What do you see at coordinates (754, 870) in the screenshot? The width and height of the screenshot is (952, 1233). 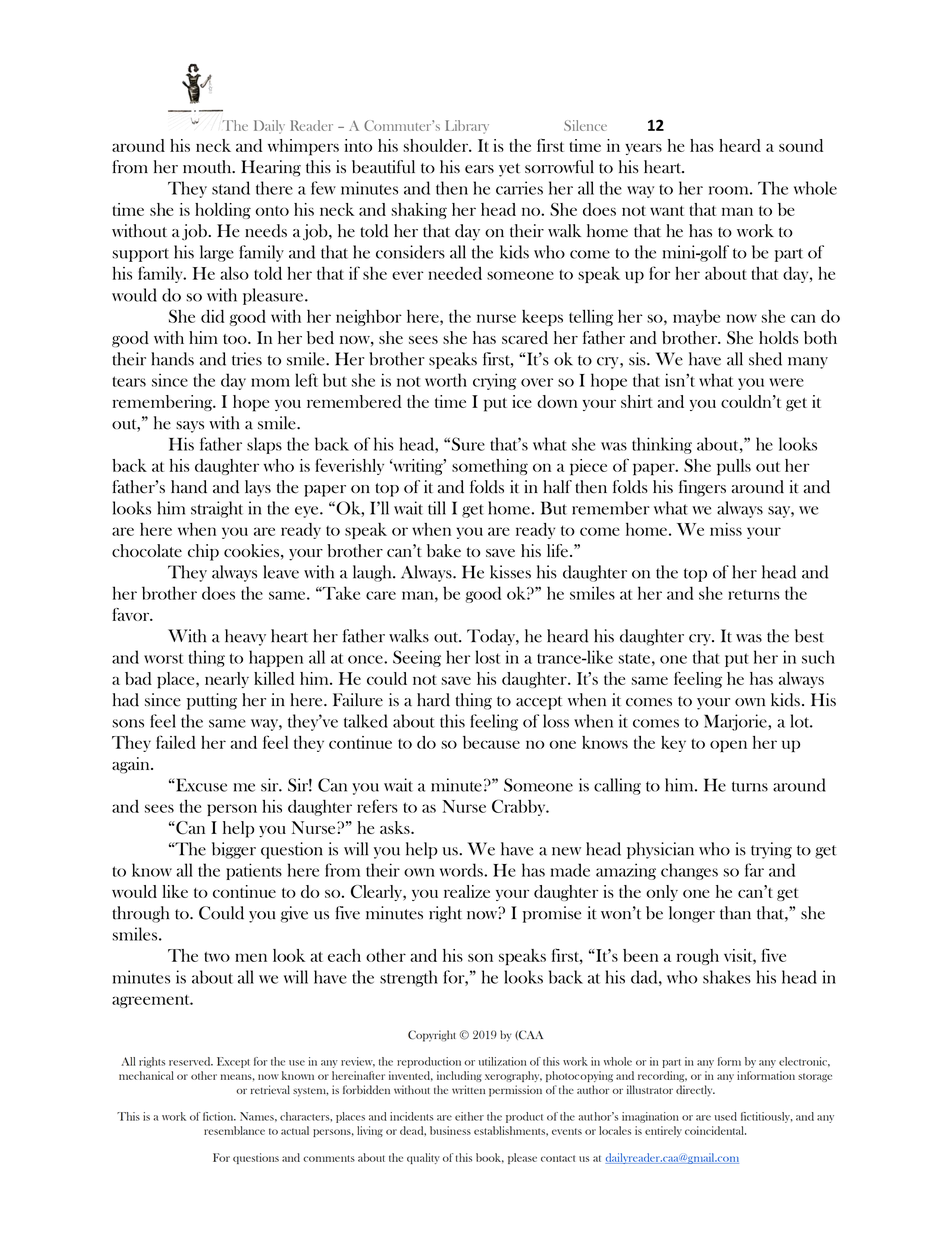 I see `far` at bounding box center [754, 870].
